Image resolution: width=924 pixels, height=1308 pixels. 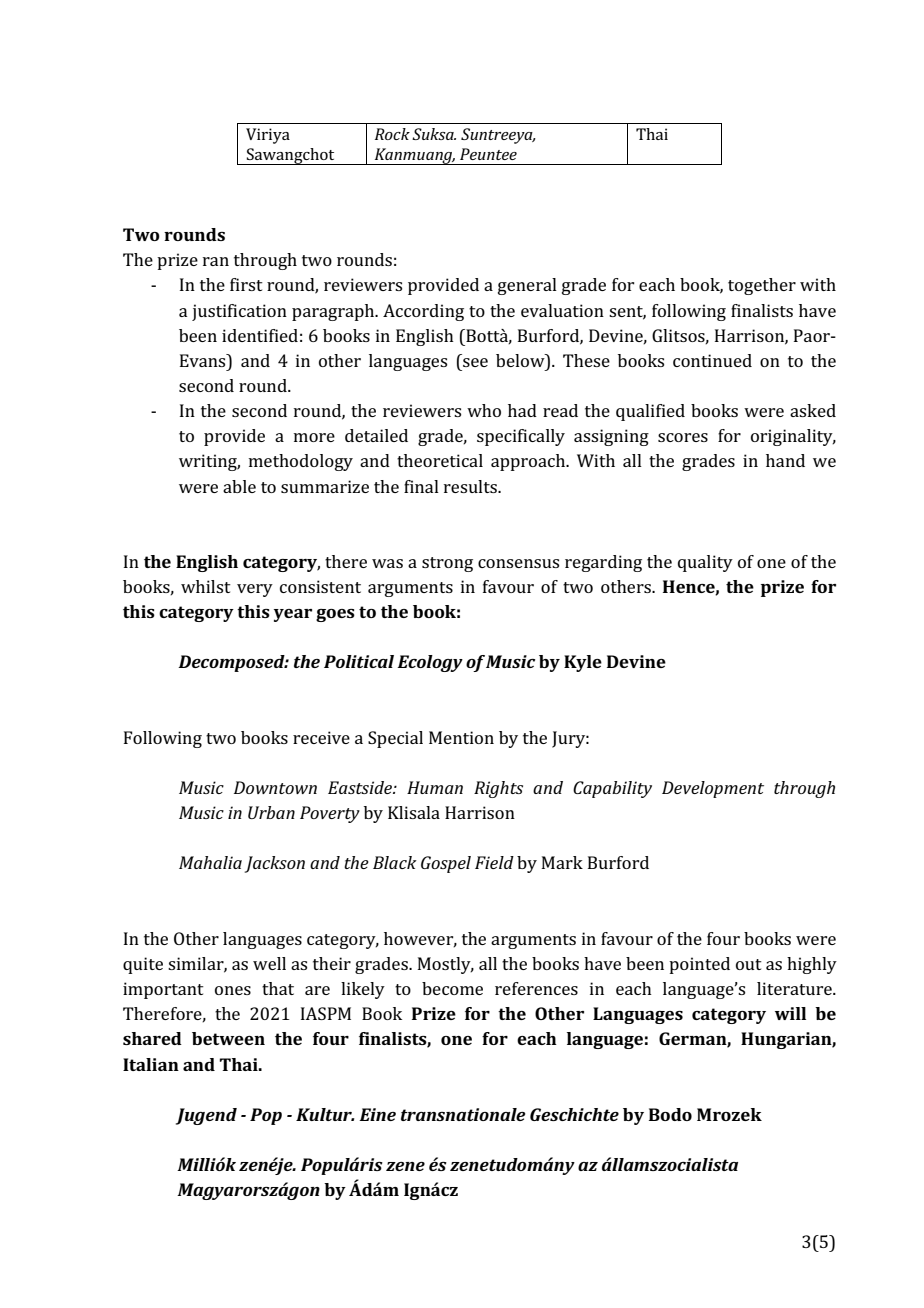 What do you see at coordinates (246, 284) in the image?
I see `first` at bounding box center [246, 284].
